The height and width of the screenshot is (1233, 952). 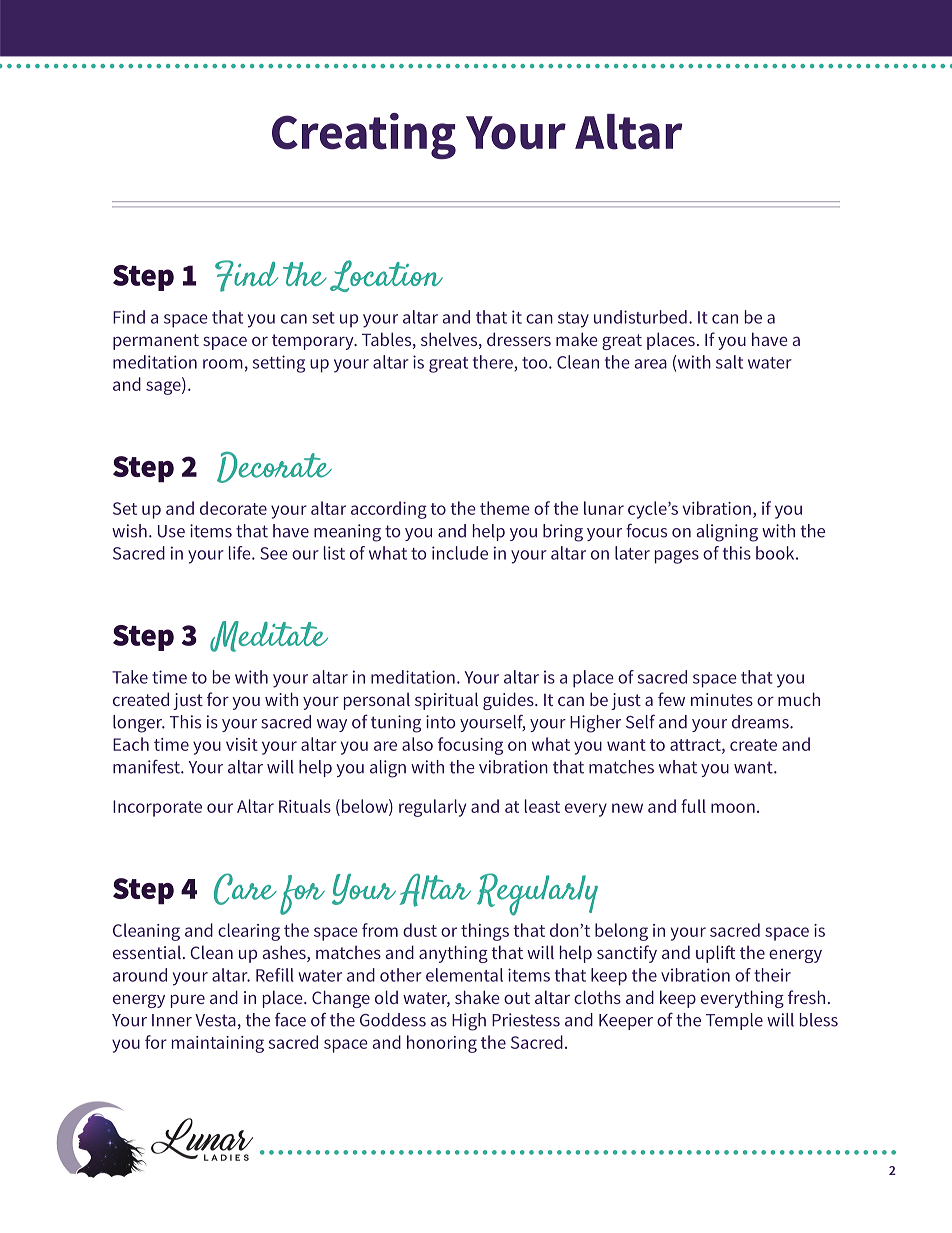 What do you see at coordinates (460, 553) in the screenshot?
I see `include` at bounding box center [460, 553].
